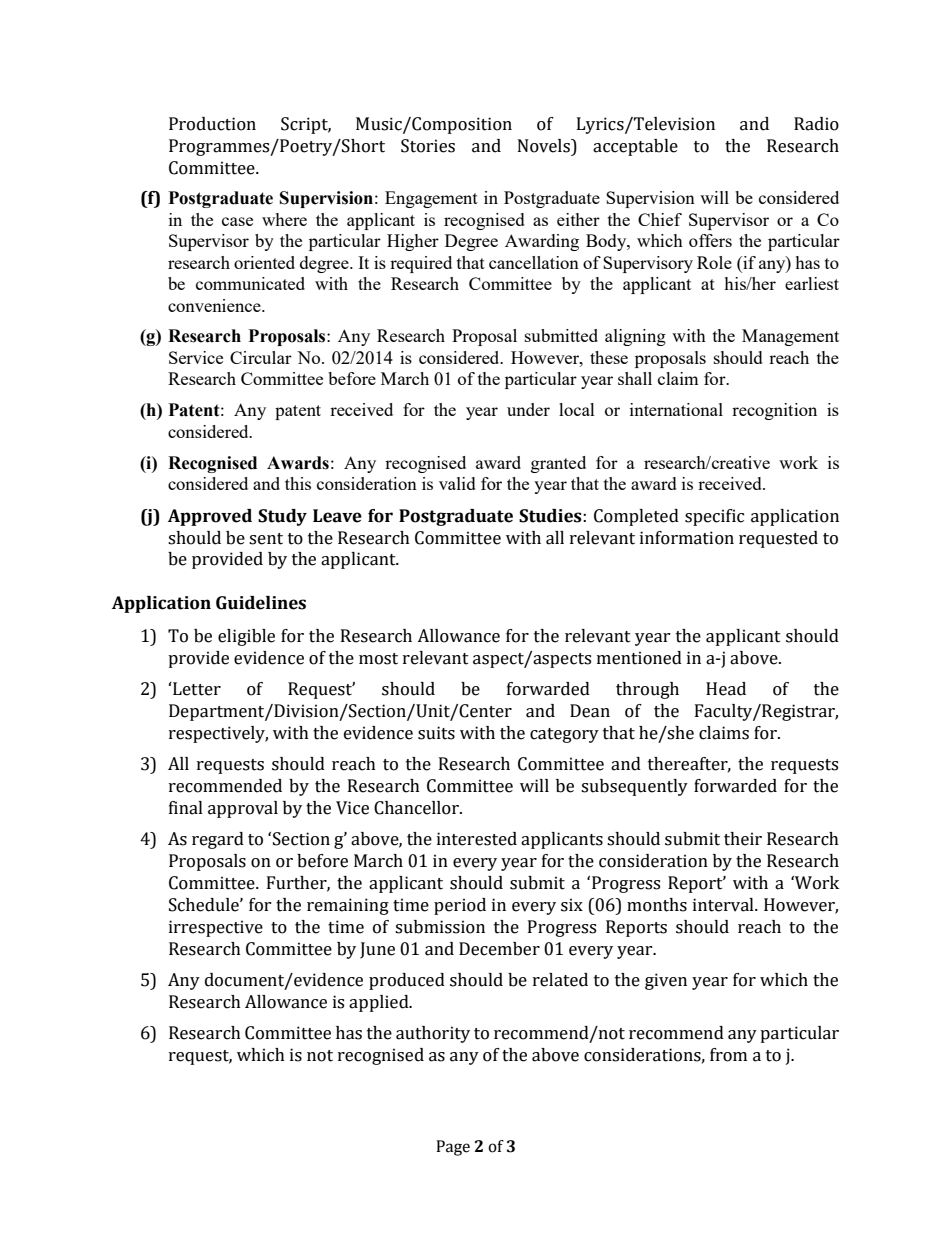 Image resolution: width=952 pixels, height=1233 pixels. What do you see at coordinates (453, 1148) in the screenshot?
I see `Page` at bounding box center [453, 1148].
